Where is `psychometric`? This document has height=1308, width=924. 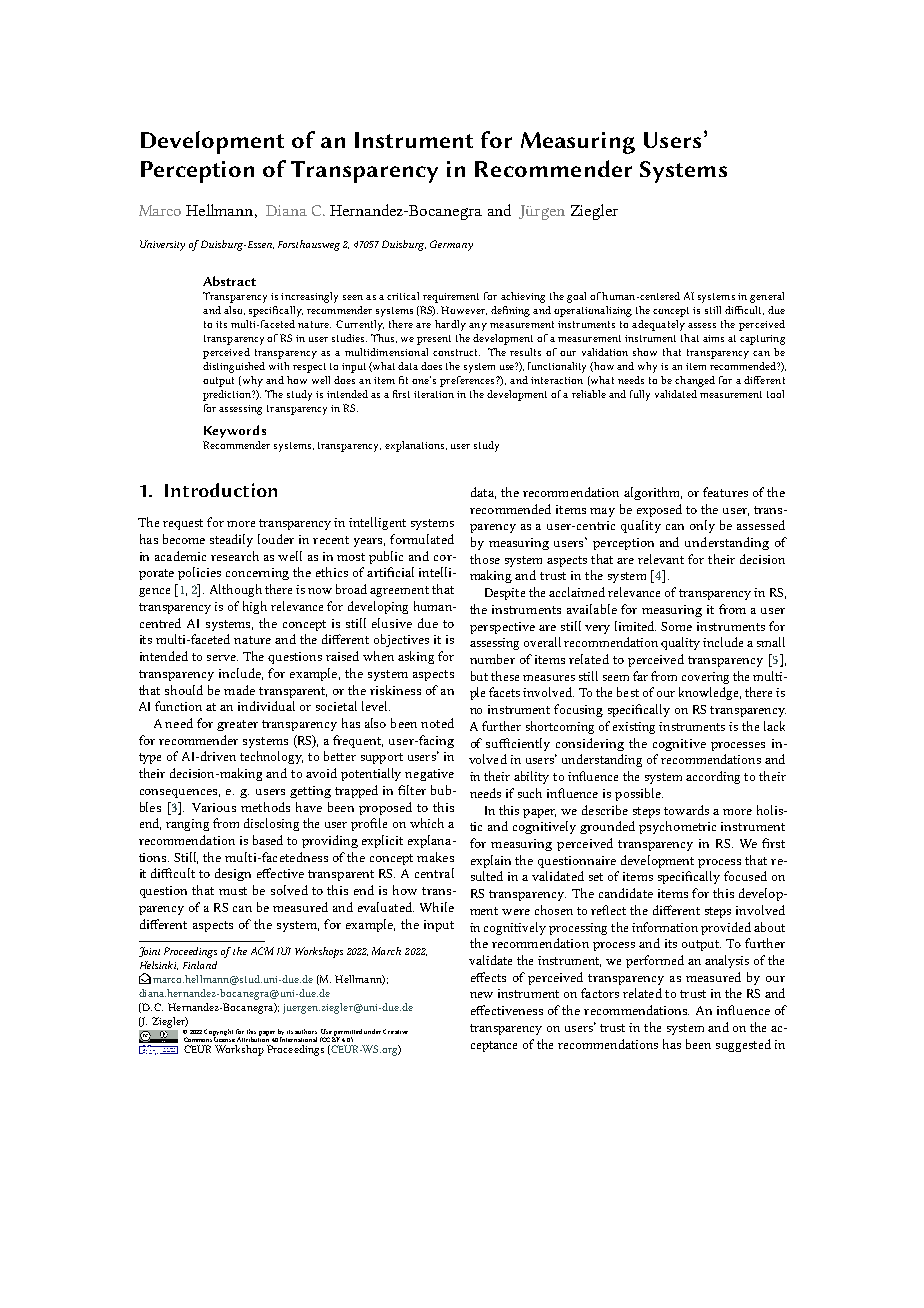
psychometric is located at coordinates (677, 827).
